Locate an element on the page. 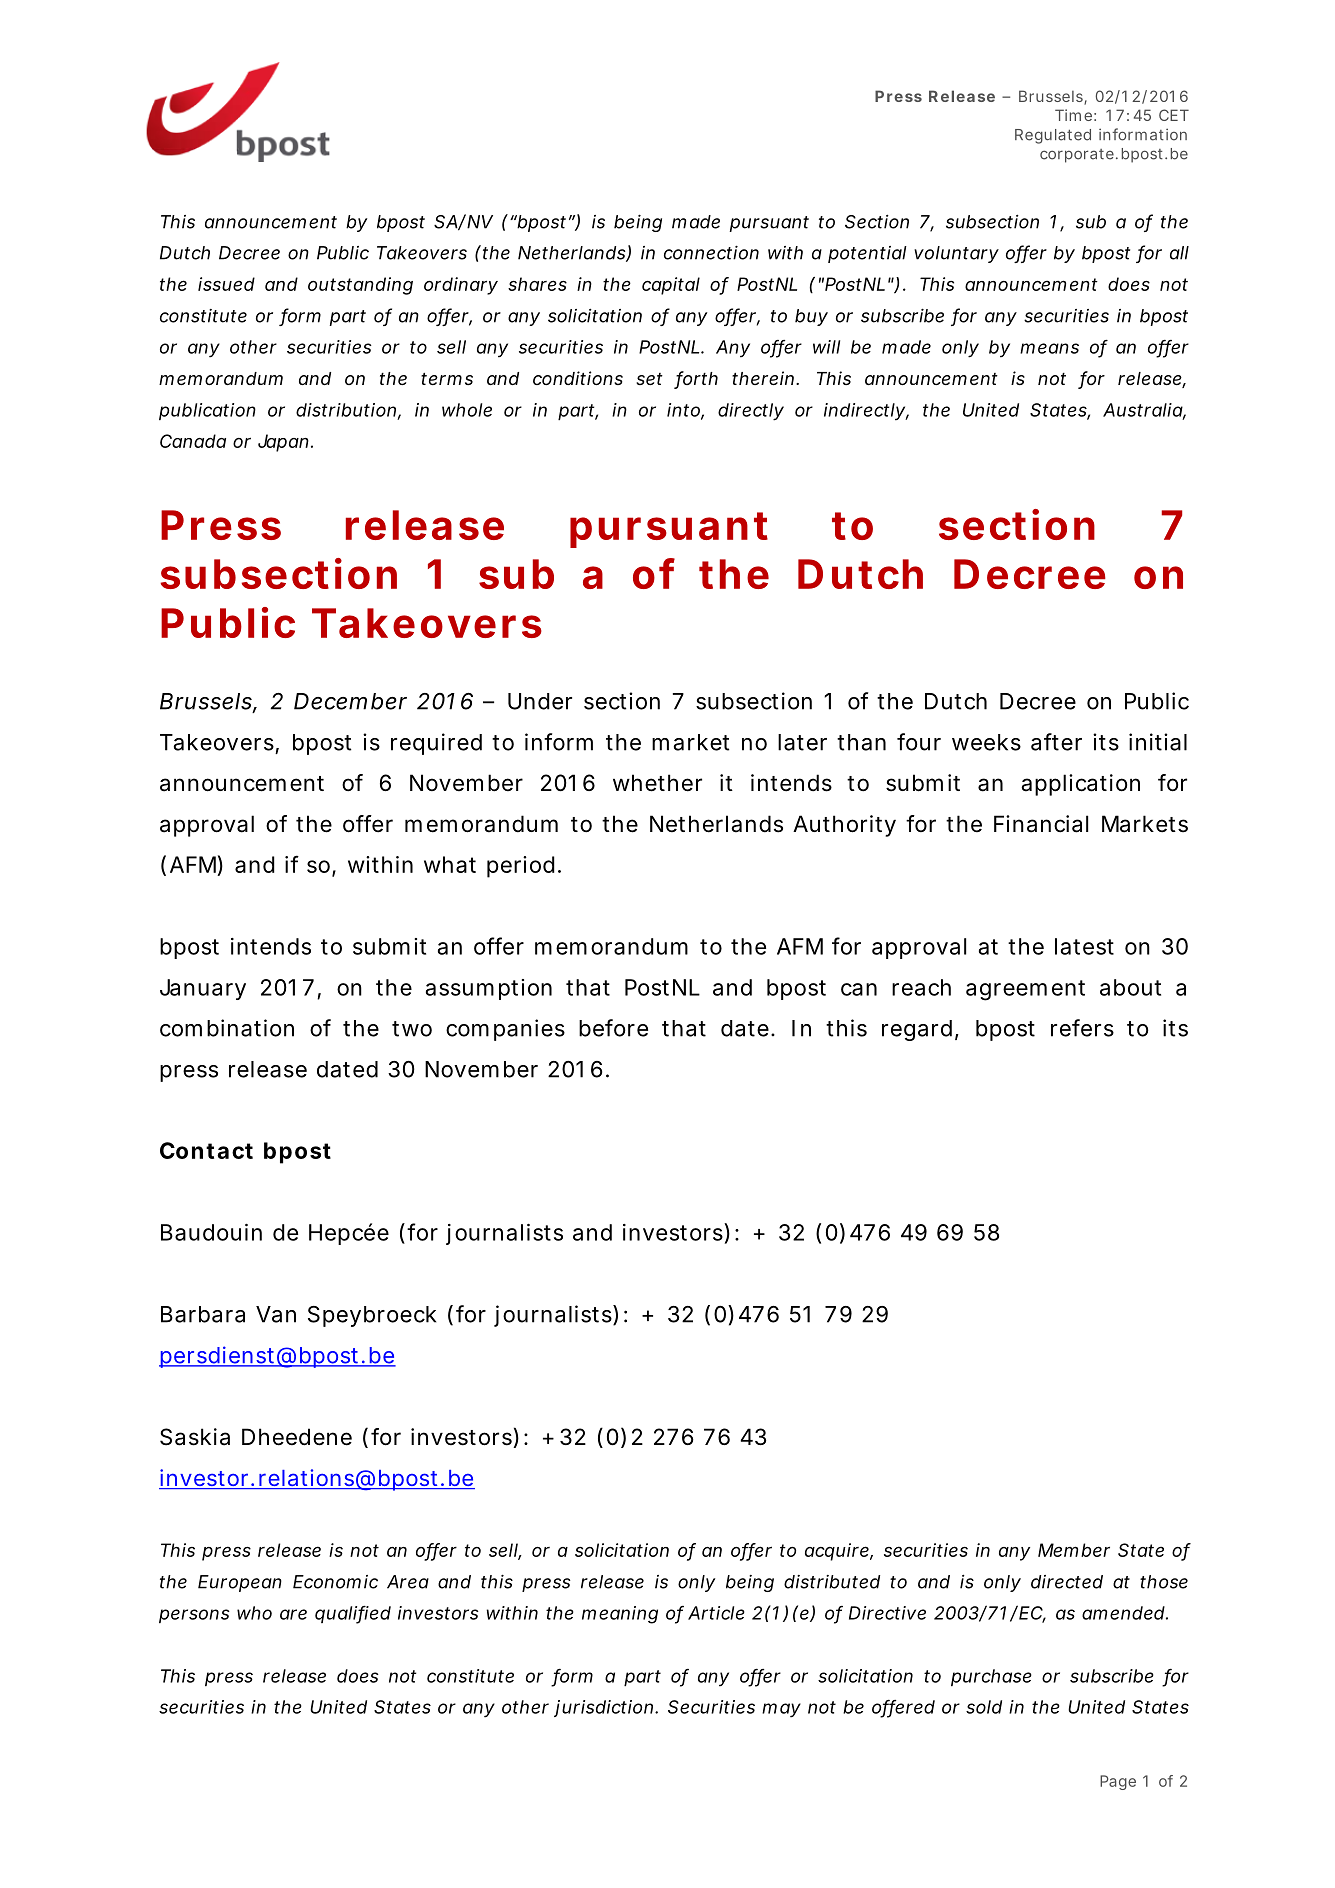 This page has height=1888, width=1335. Member is located at coordinates (1074, 1550).
